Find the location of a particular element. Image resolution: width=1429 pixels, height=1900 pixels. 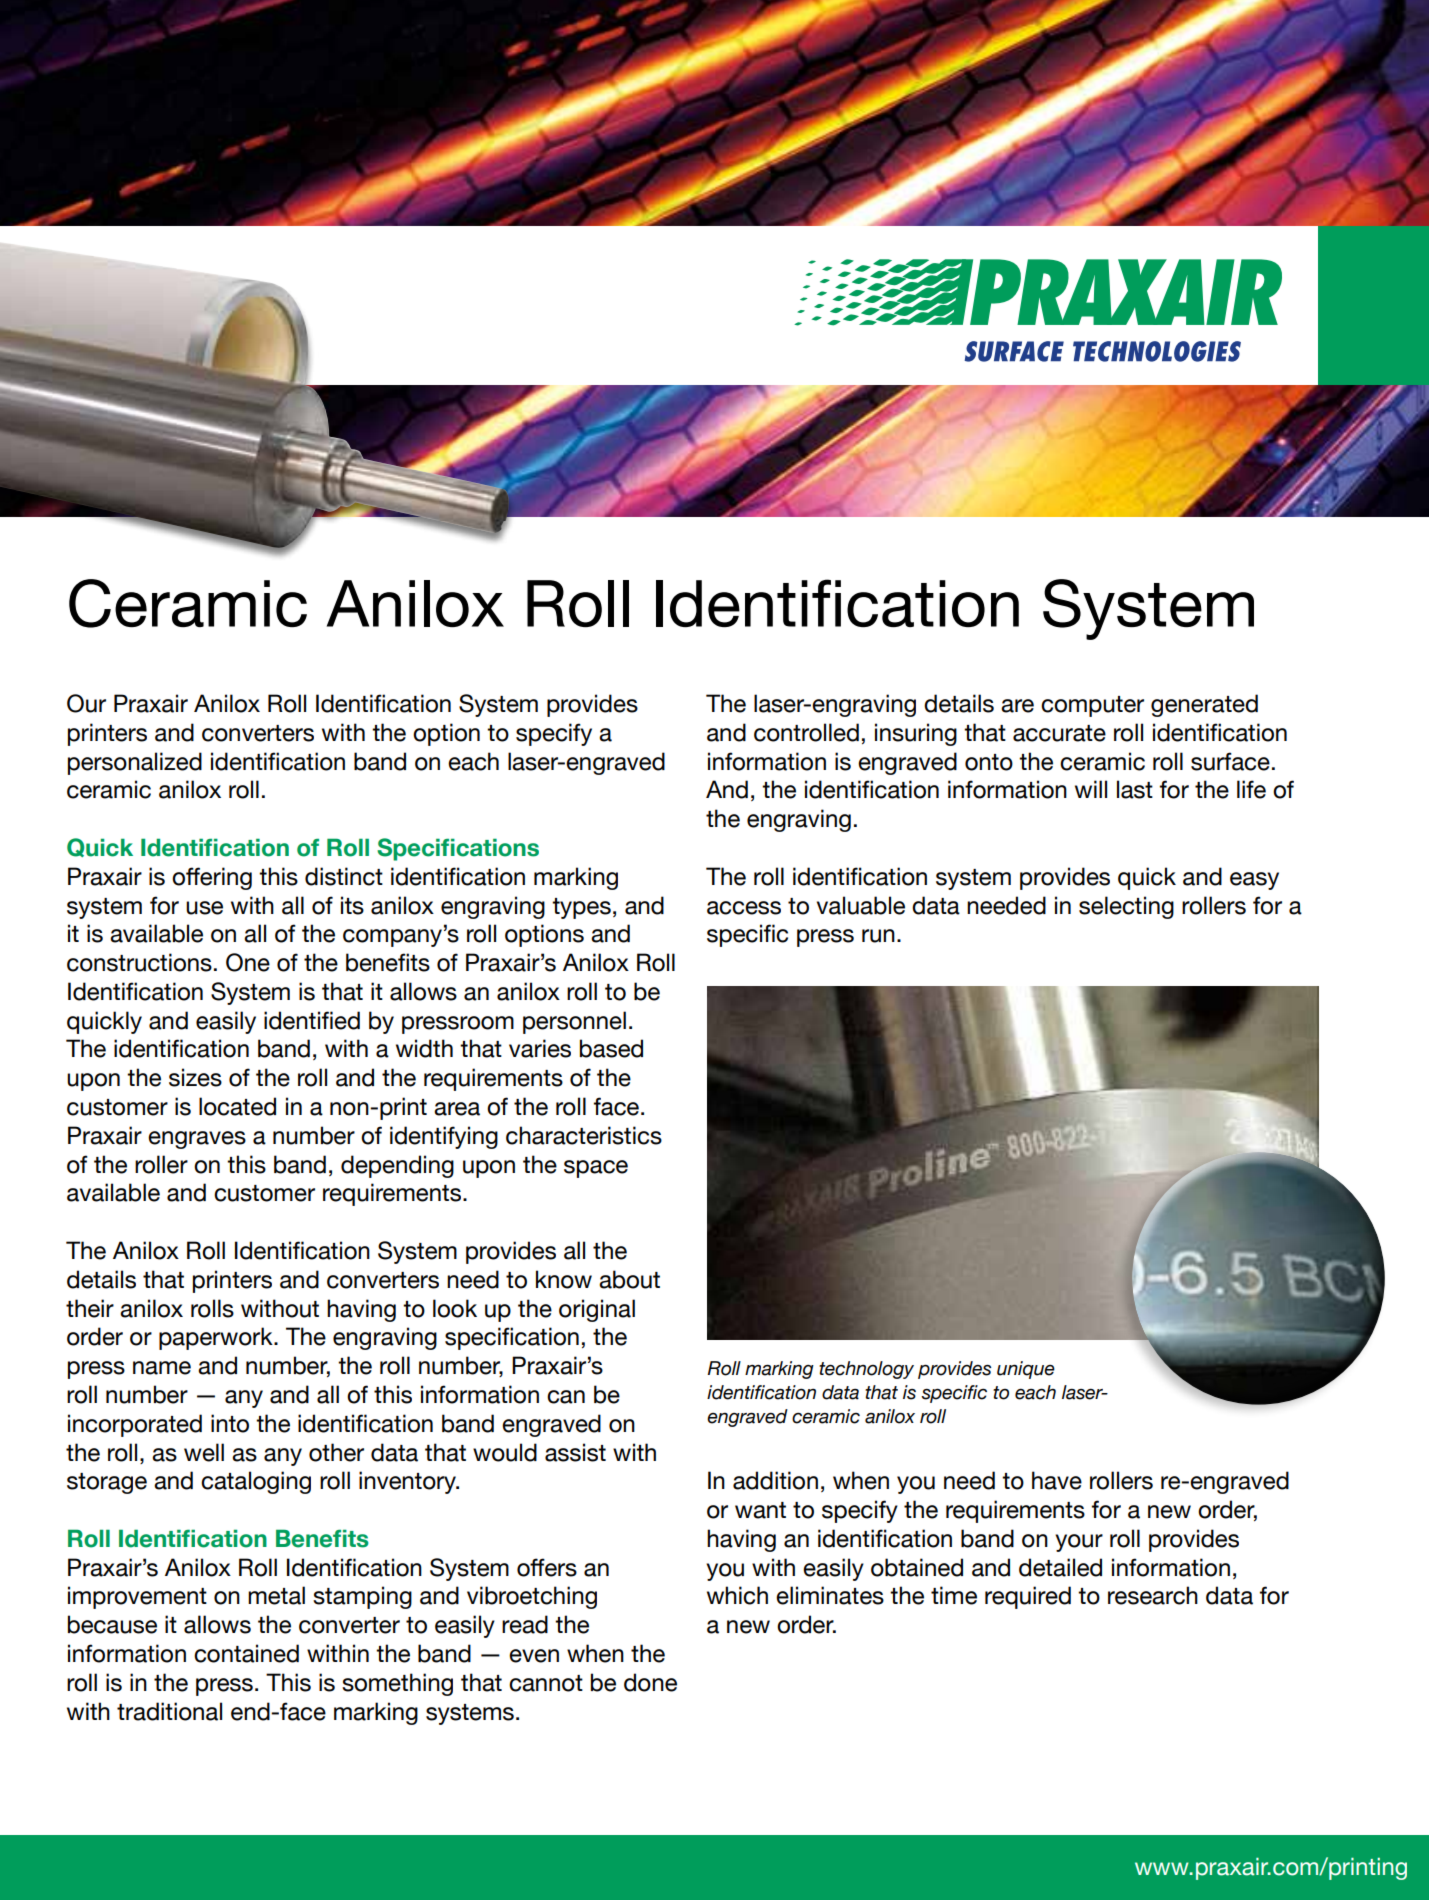

insuring is located at coordinates (916, 734).
